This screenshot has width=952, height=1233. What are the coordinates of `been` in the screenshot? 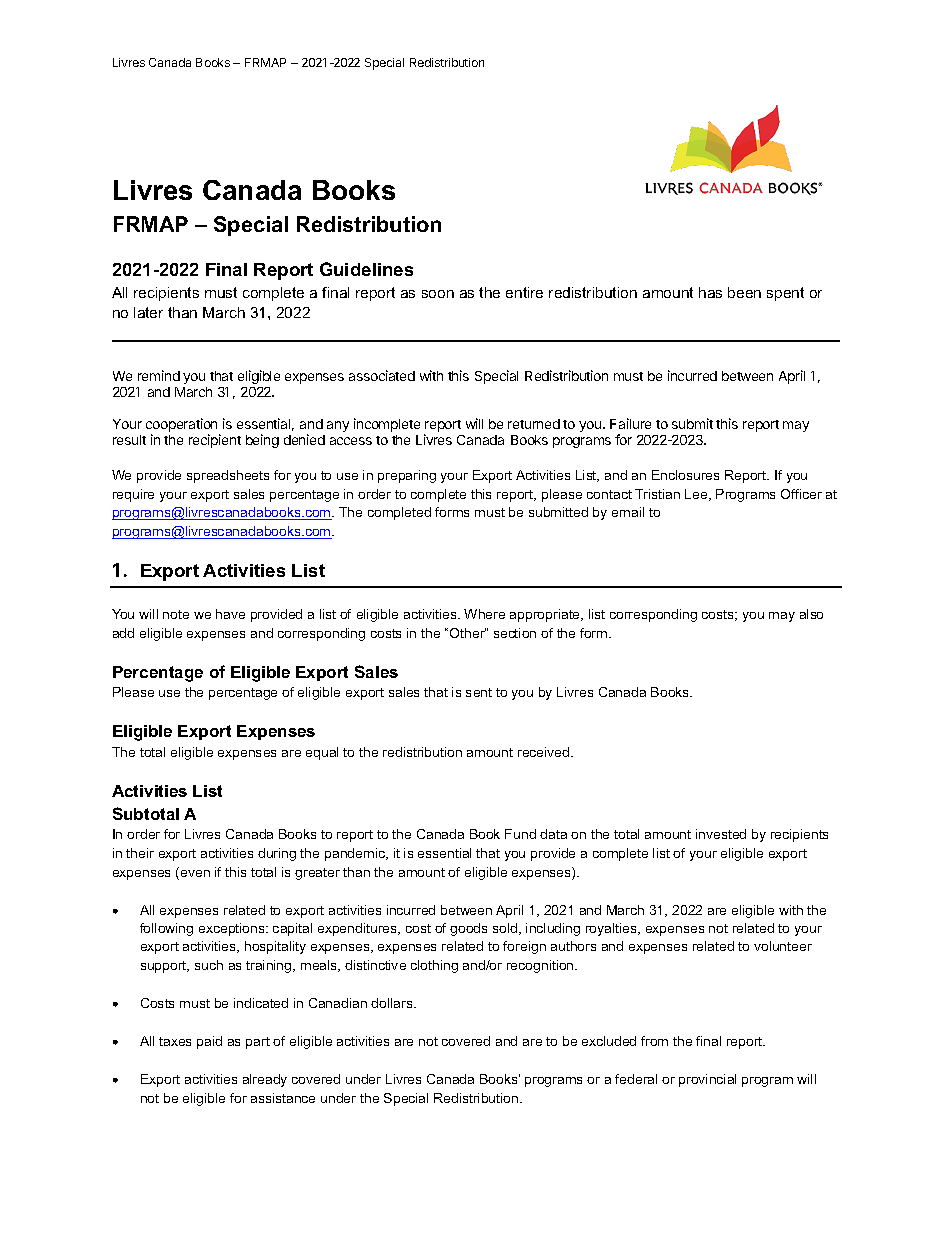 It's located at (744, 292).
